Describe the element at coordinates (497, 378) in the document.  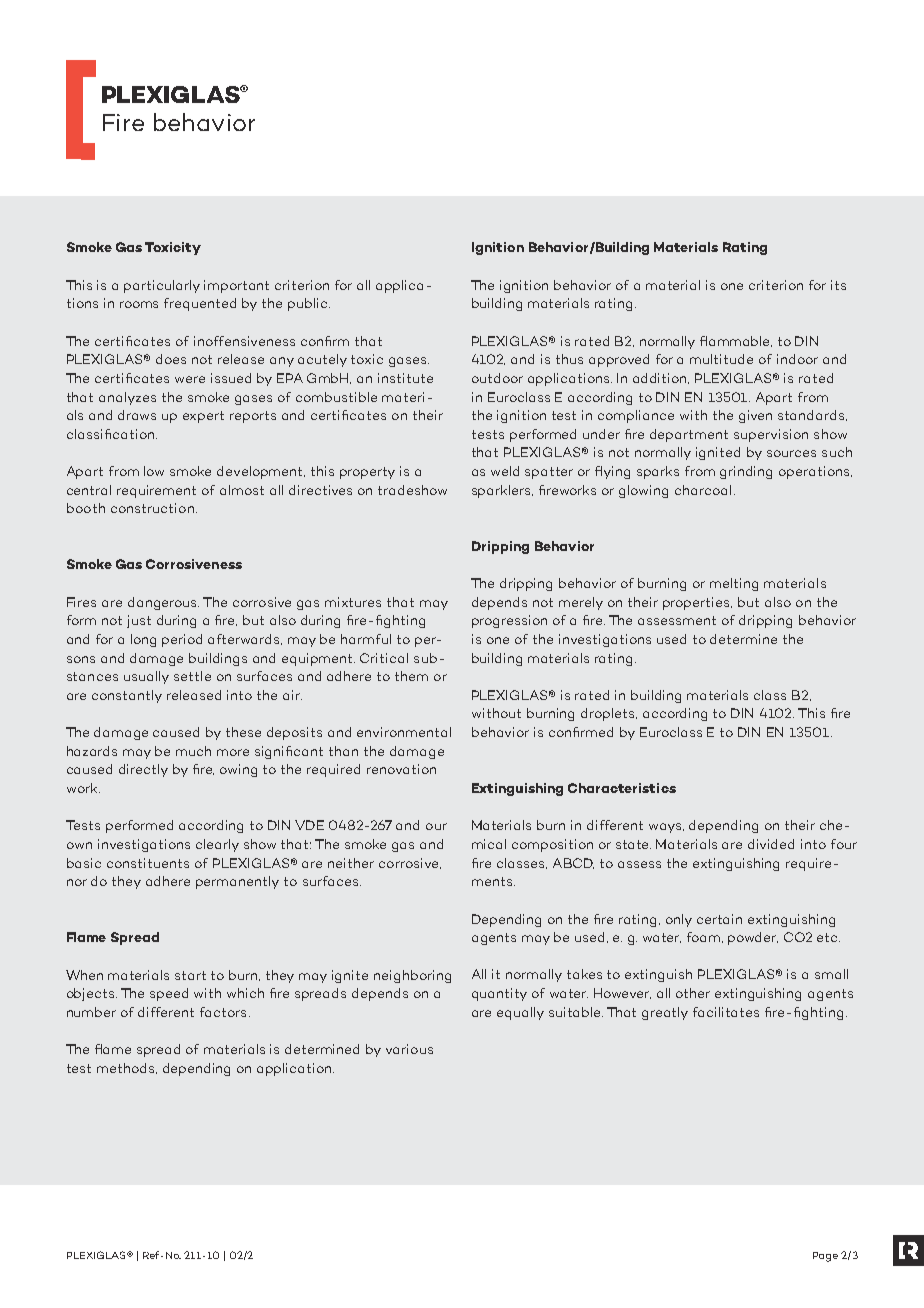
I see `outdoor` at that location.
